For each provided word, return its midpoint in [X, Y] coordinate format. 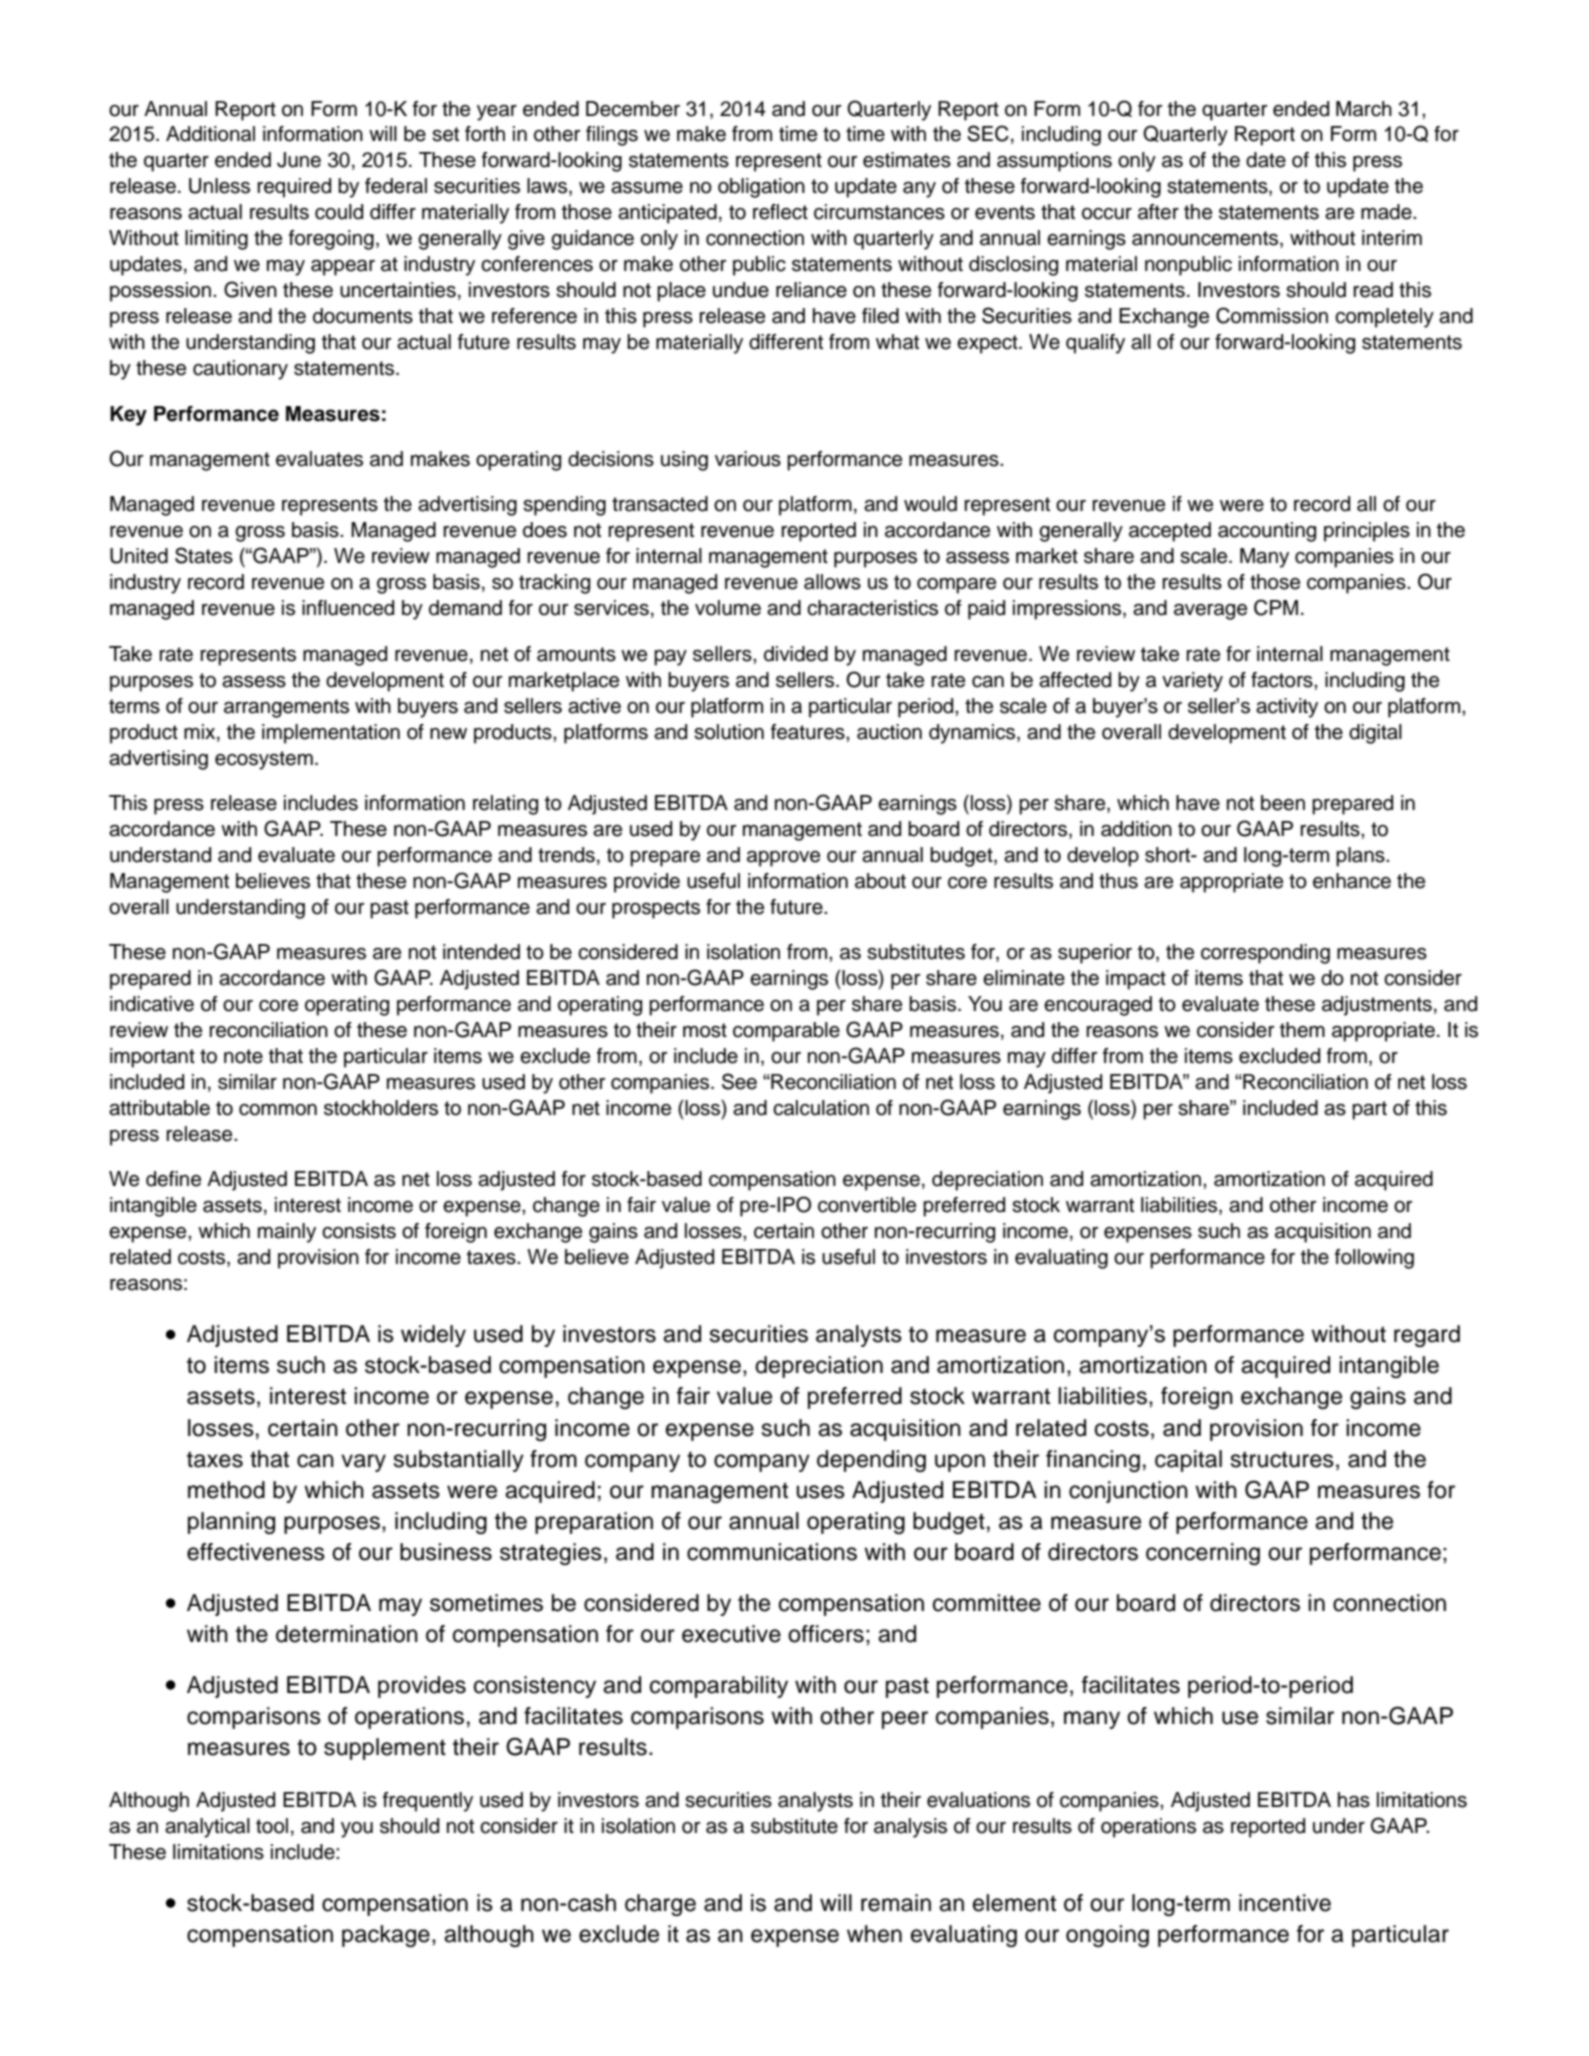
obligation [761, 188]
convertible [867, 1205]
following [1374, 1259]
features [809, 732]
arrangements [286, 708]
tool [272, 1826]
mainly [287, 1233]
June [299, 160]
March [1364, 109]
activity [1287, 708]
